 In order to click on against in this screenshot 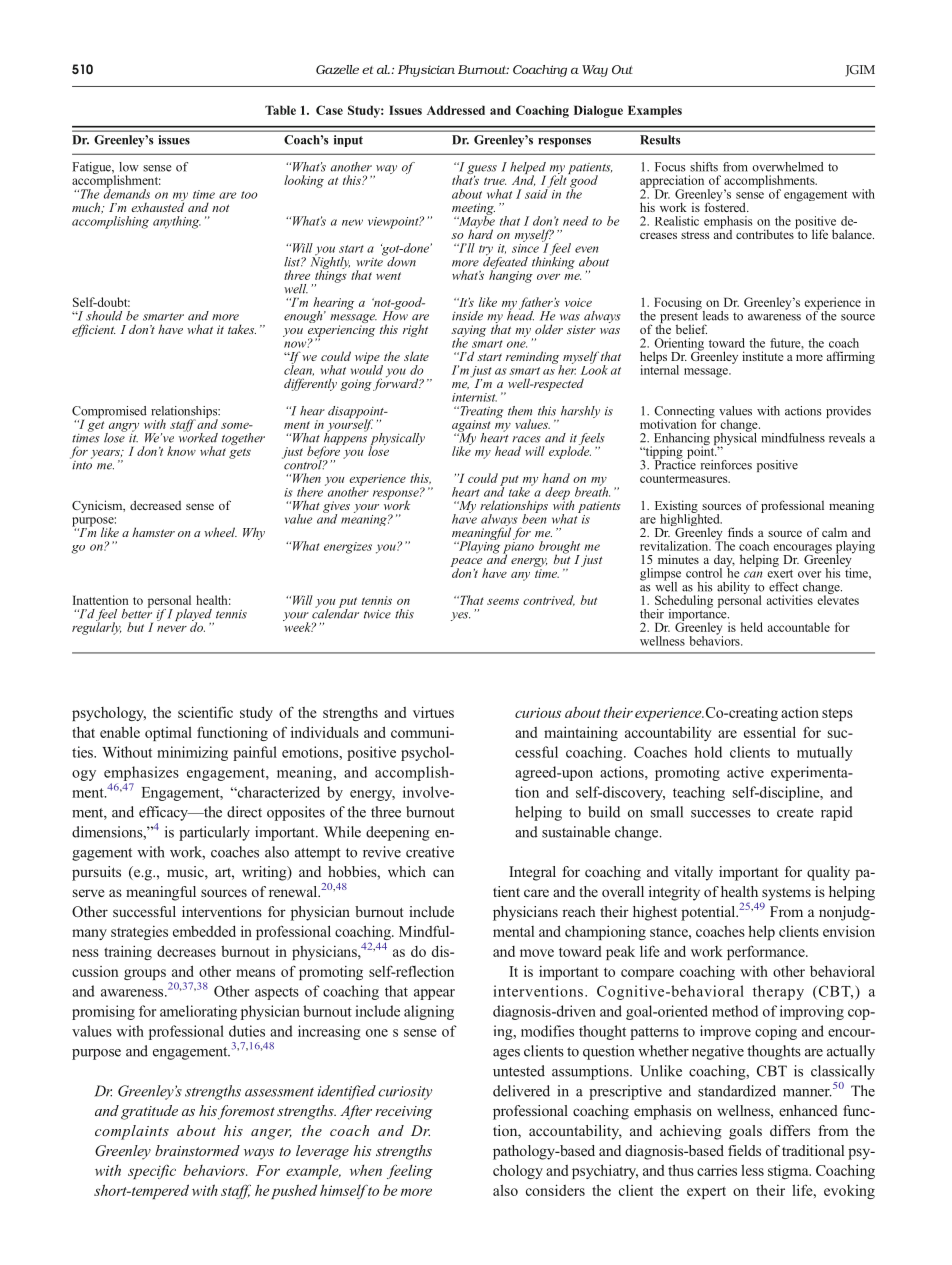, I will do `click(471, 427)`.
